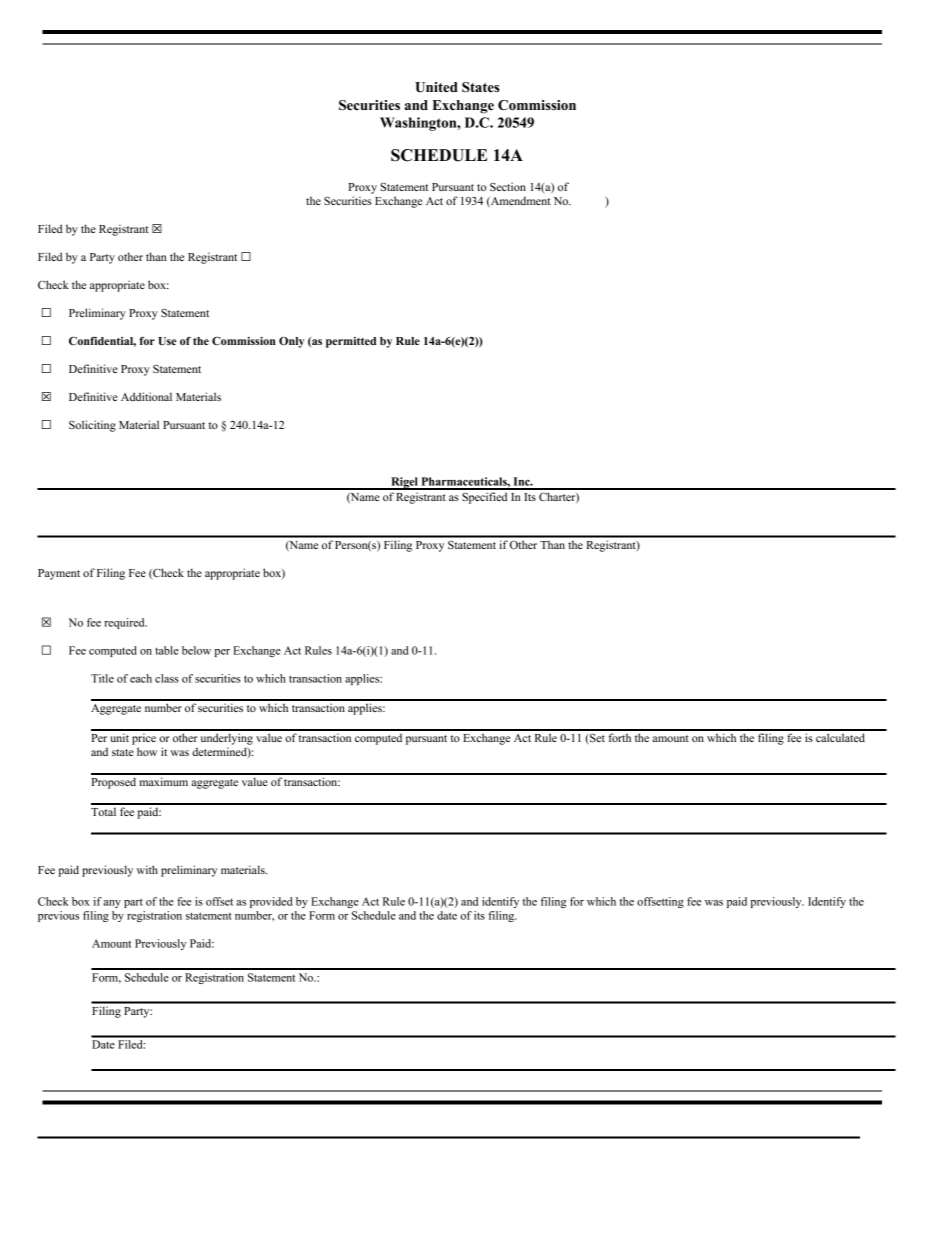  I want to click on Use, so click(167, 341).
